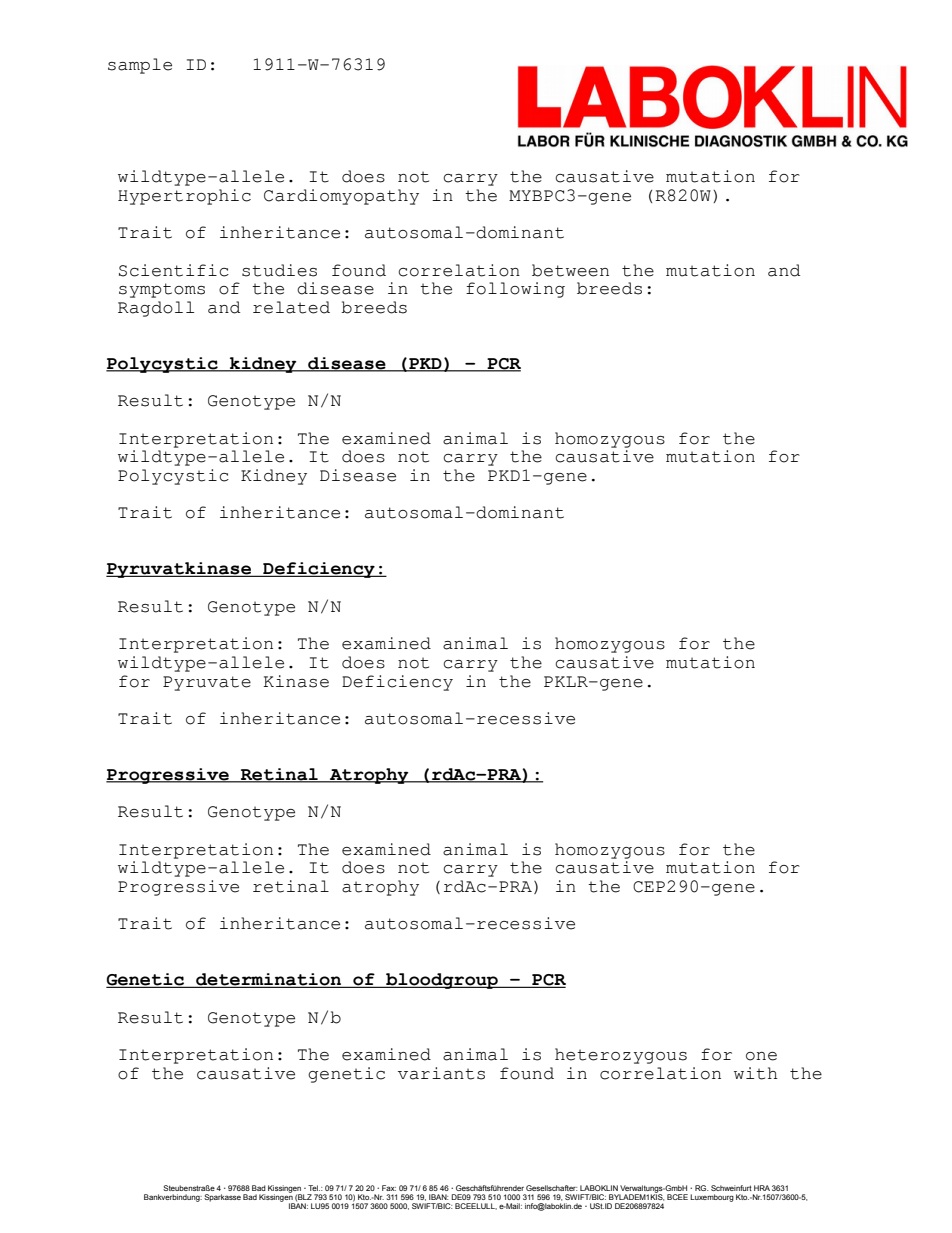 This screenshot has width=952, height=1233. What do you see at coordinates (515, 290) in the screenshot?
I see `following` at bounding box center [515, 290].
